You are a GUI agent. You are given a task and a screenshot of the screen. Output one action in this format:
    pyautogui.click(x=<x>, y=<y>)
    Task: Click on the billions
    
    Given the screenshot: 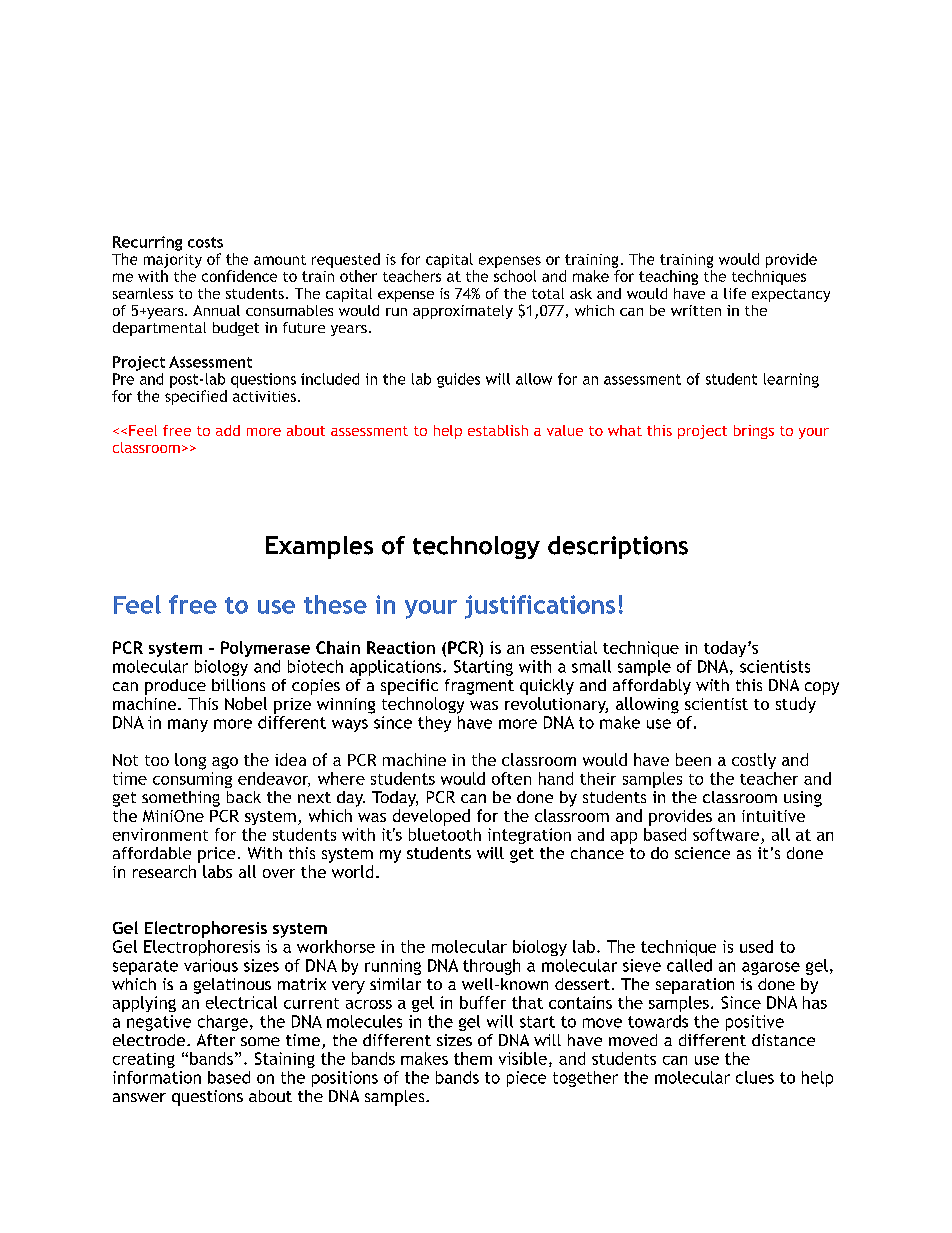 What is the action you would take?
    pyautogui.click(x=238, y=685)
